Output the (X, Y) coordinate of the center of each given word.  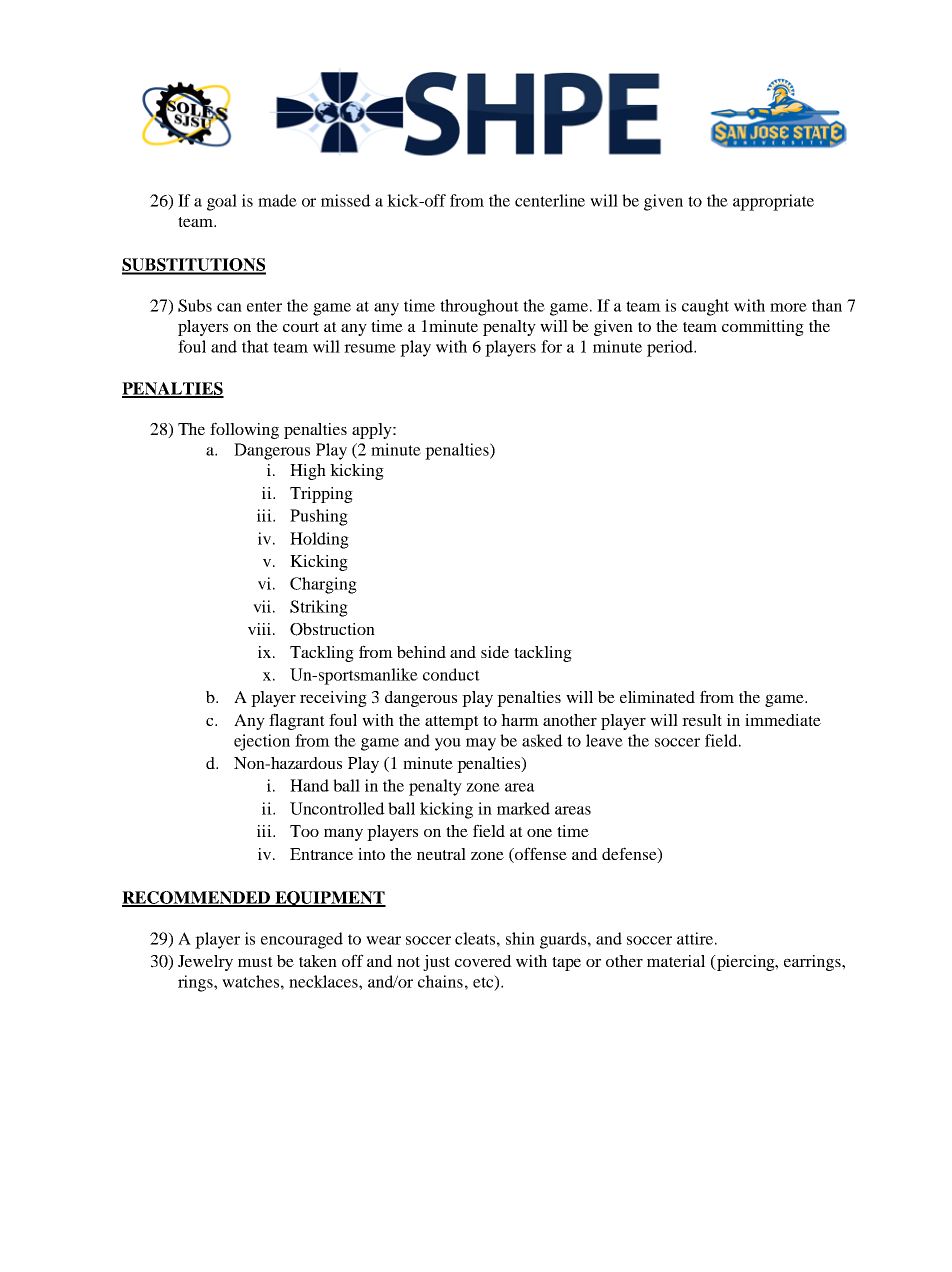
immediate (783, 720)
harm (520, 720)
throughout (479, 307)
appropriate (773, 202)
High (308, 472)
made (277, 200)
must (255, 962)
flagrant (297, 721)
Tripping (321, 495)
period (671, 348)
